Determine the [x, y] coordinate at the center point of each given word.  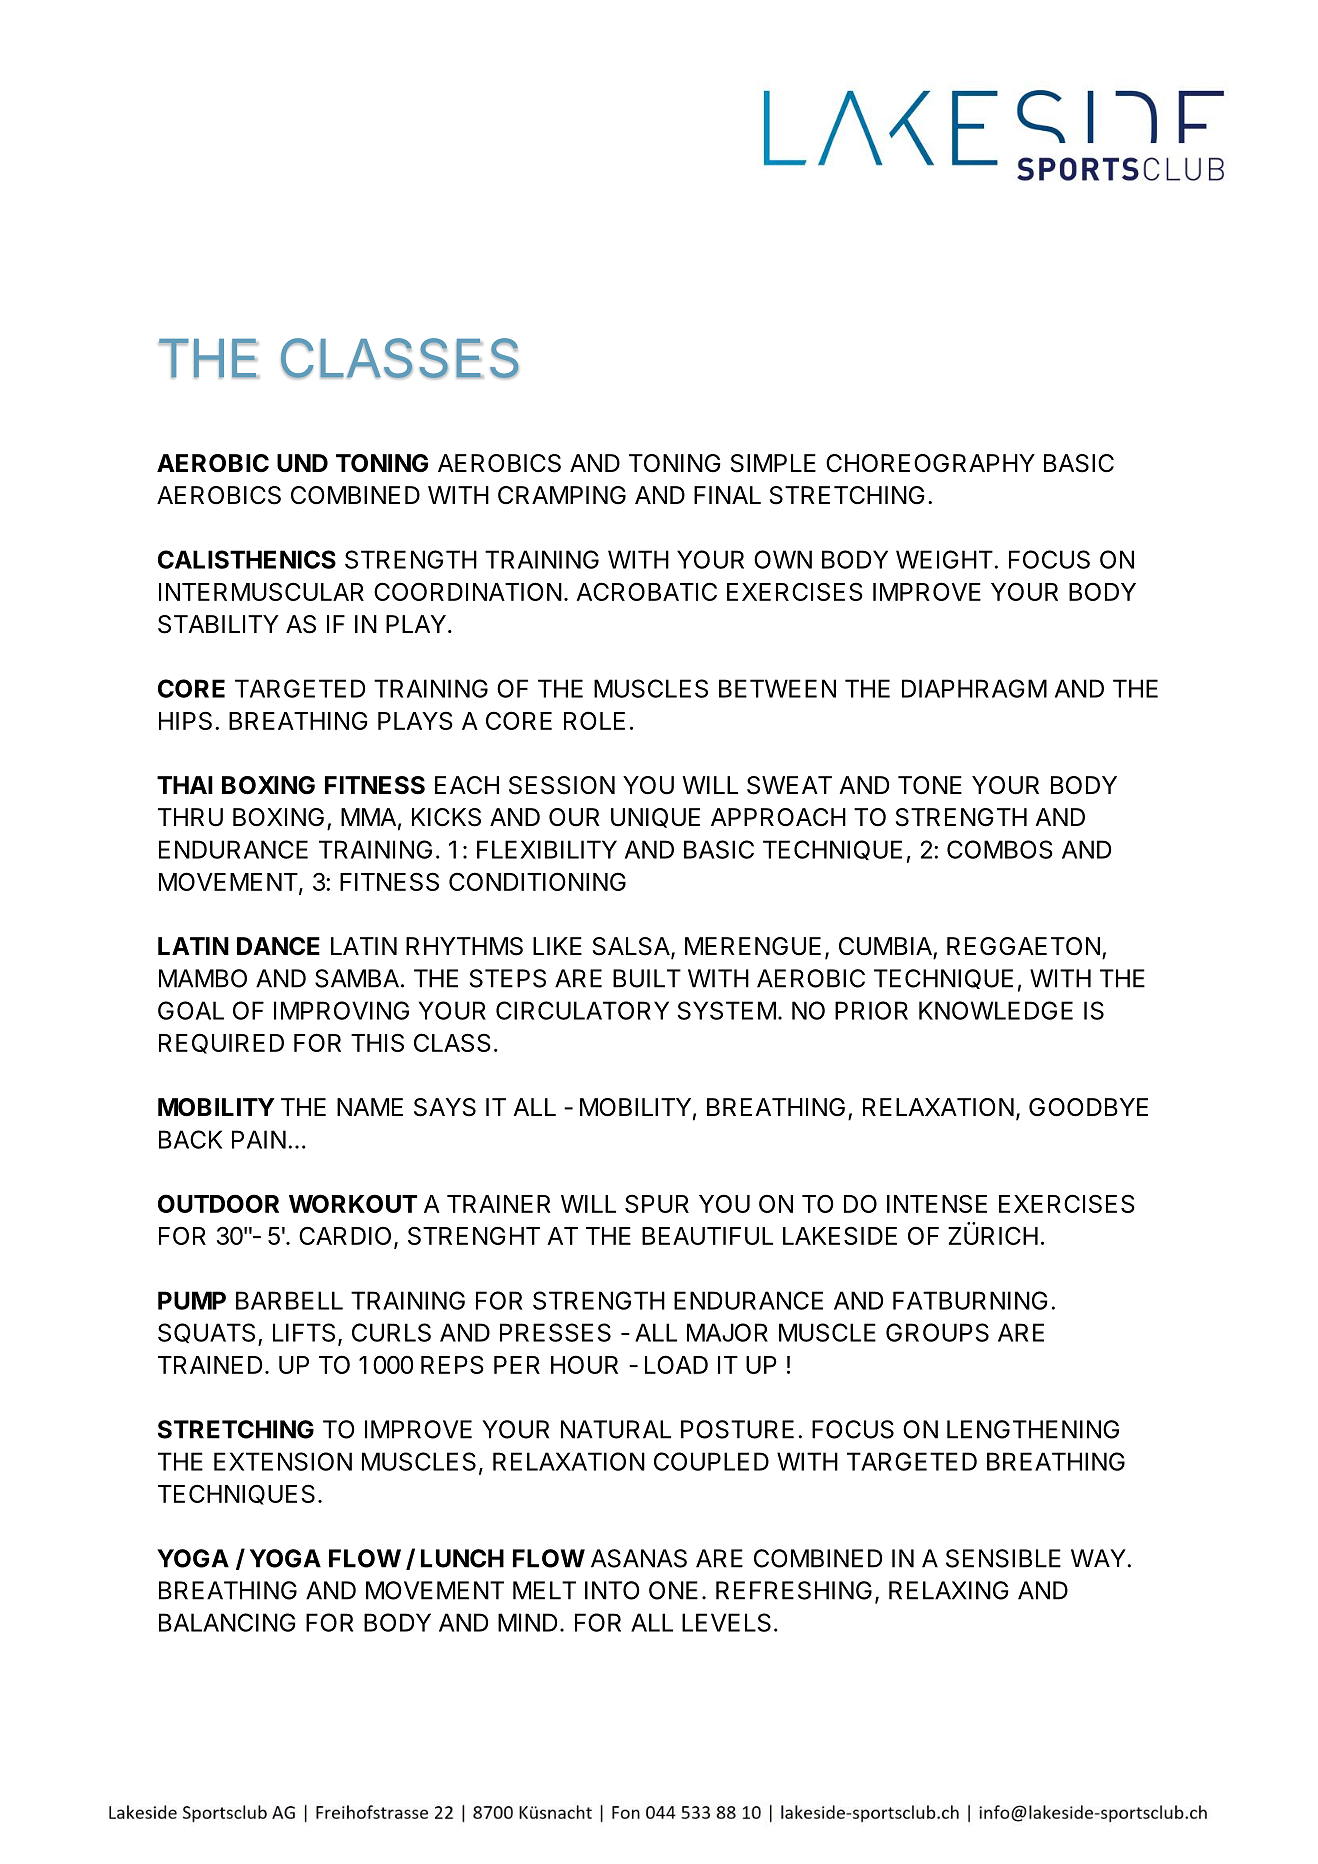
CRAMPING [562, 495]
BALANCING [227, 1622]
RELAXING [949, 1590]
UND [302, 463]
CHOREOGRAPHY [930, 463]
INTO [612, 1590]
